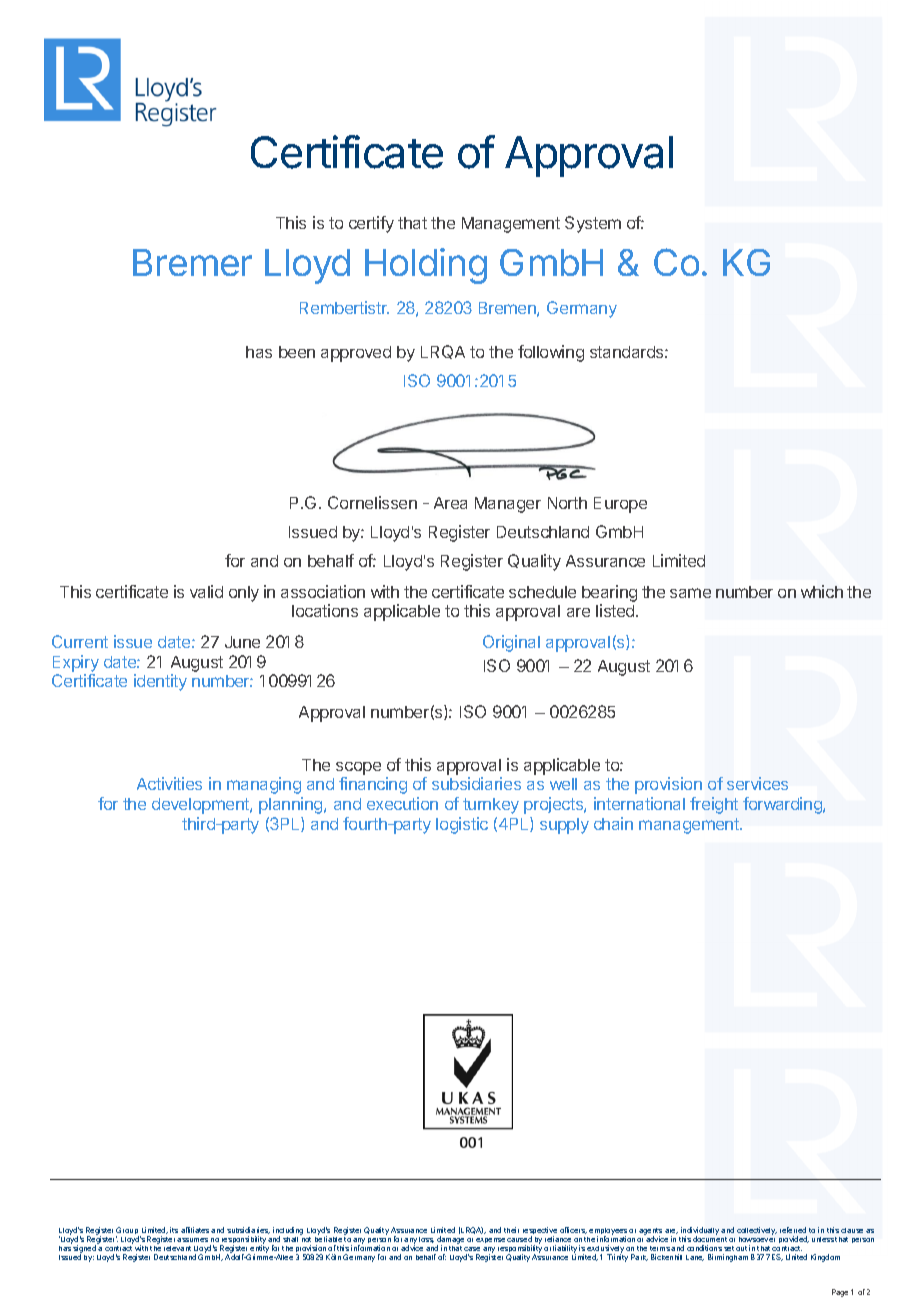 The image size is (924, 1307). I want to click on relevant, so click(177, 1248).
